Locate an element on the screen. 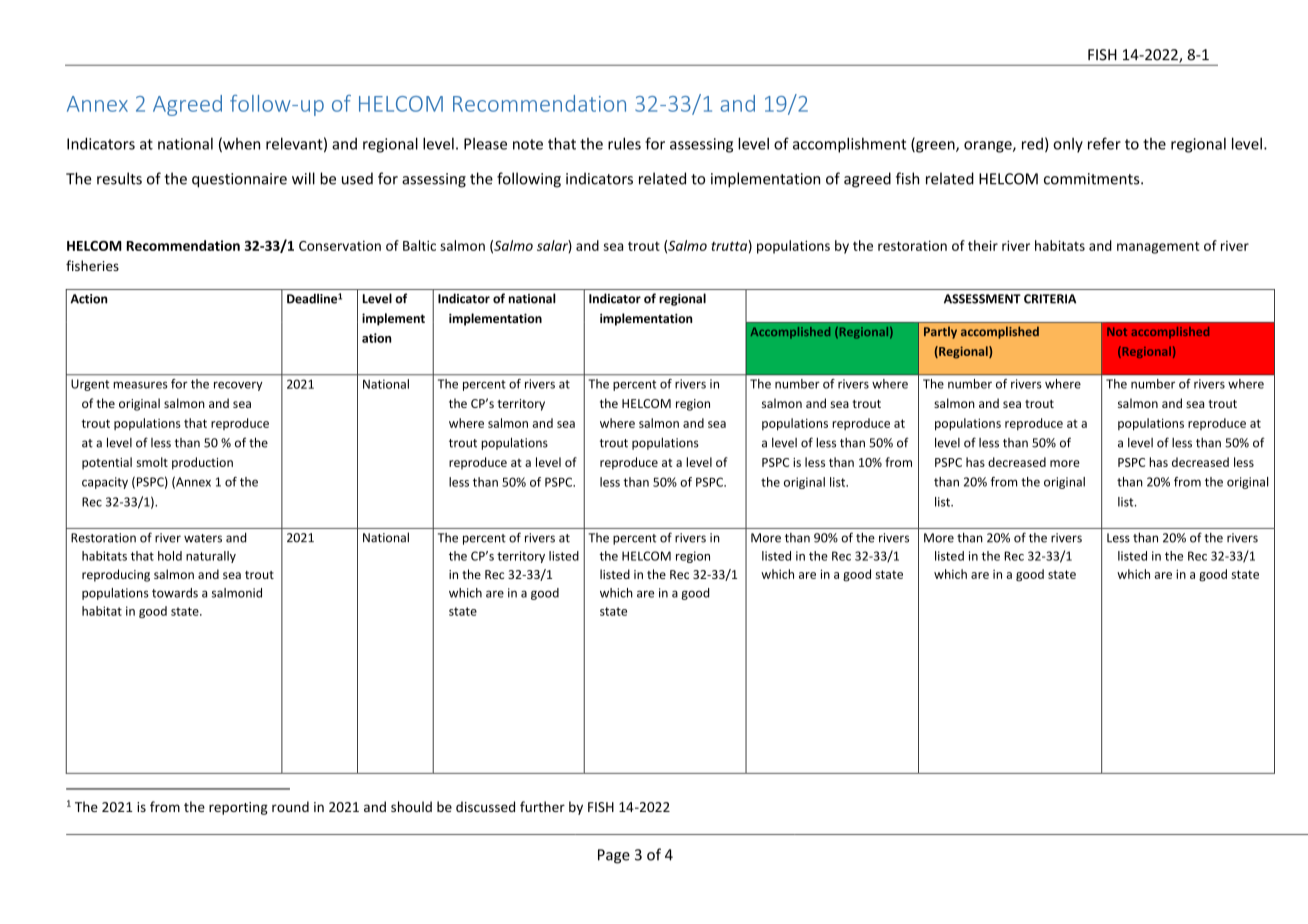 Image resolution: width=1308 pixels, height=924 pixels. reporting is located at coordinates (238, 808).
